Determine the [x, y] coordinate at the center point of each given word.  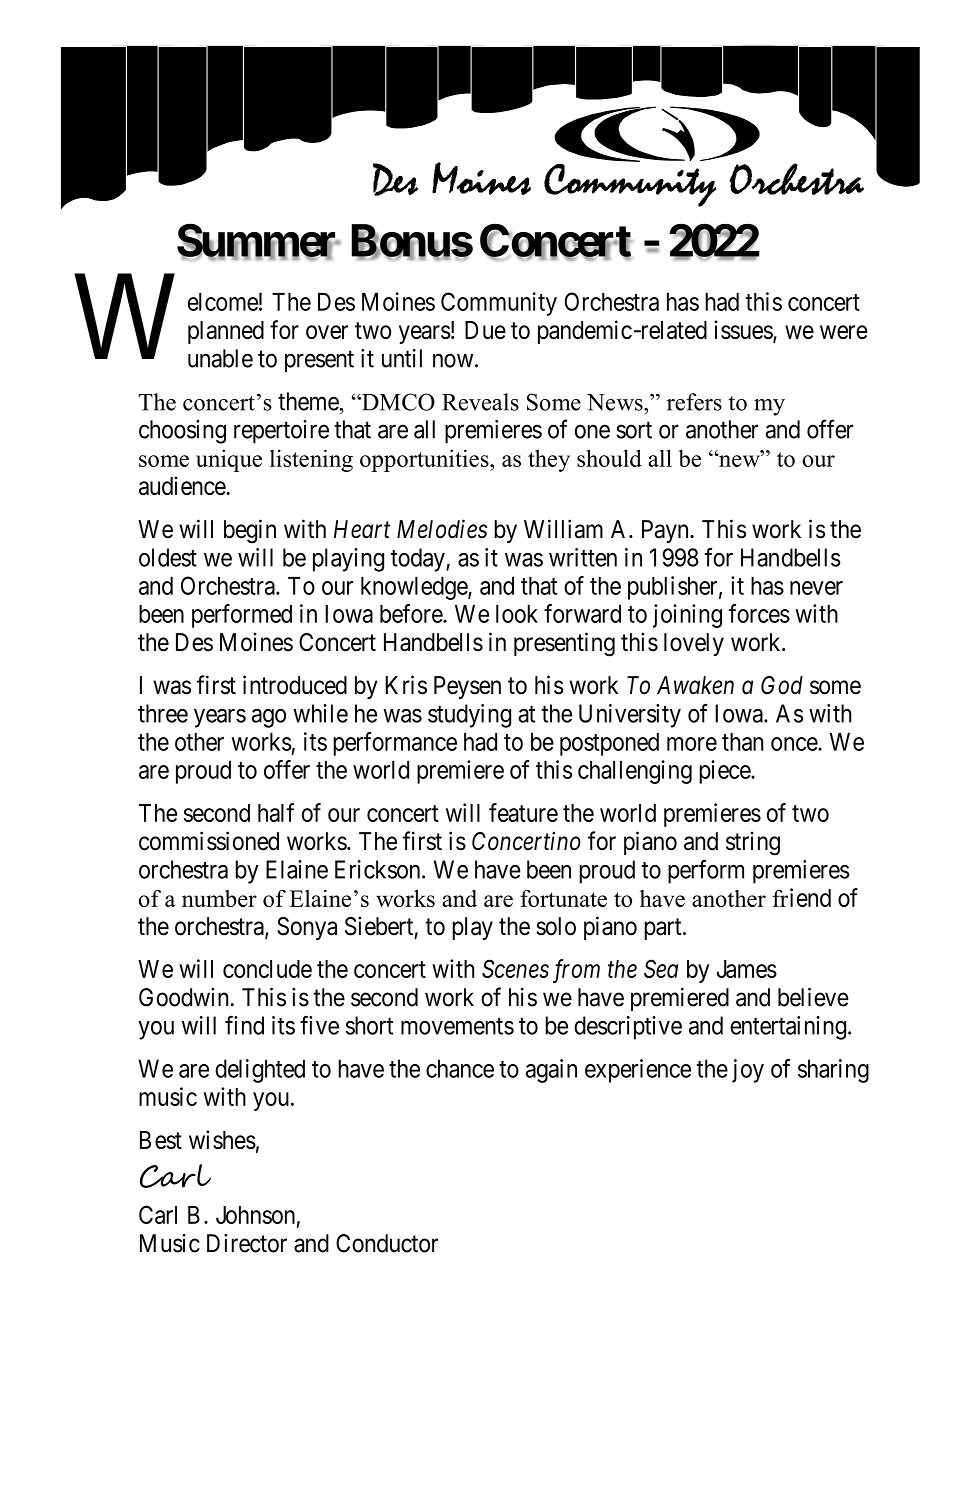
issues [744, 331]
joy [748, 1071]
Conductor [387, 1243]
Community [499, 304]
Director [247, 1243]
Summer [258, 241]
